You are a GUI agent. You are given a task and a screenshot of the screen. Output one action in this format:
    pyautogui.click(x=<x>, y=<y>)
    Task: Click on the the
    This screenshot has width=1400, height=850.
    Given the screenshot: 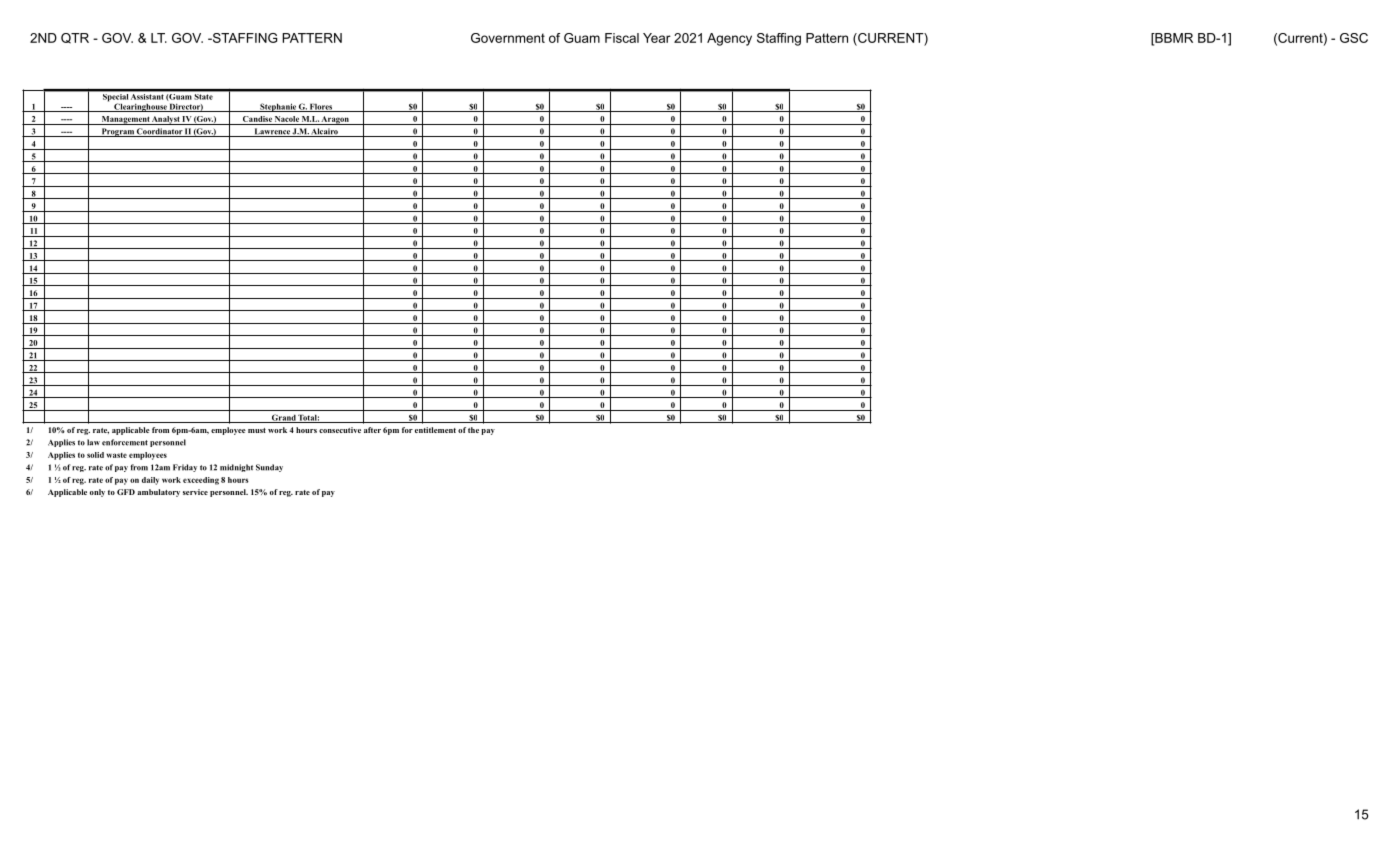 What is the action you would take?
    pyautogui.click(x=473, y=430)
